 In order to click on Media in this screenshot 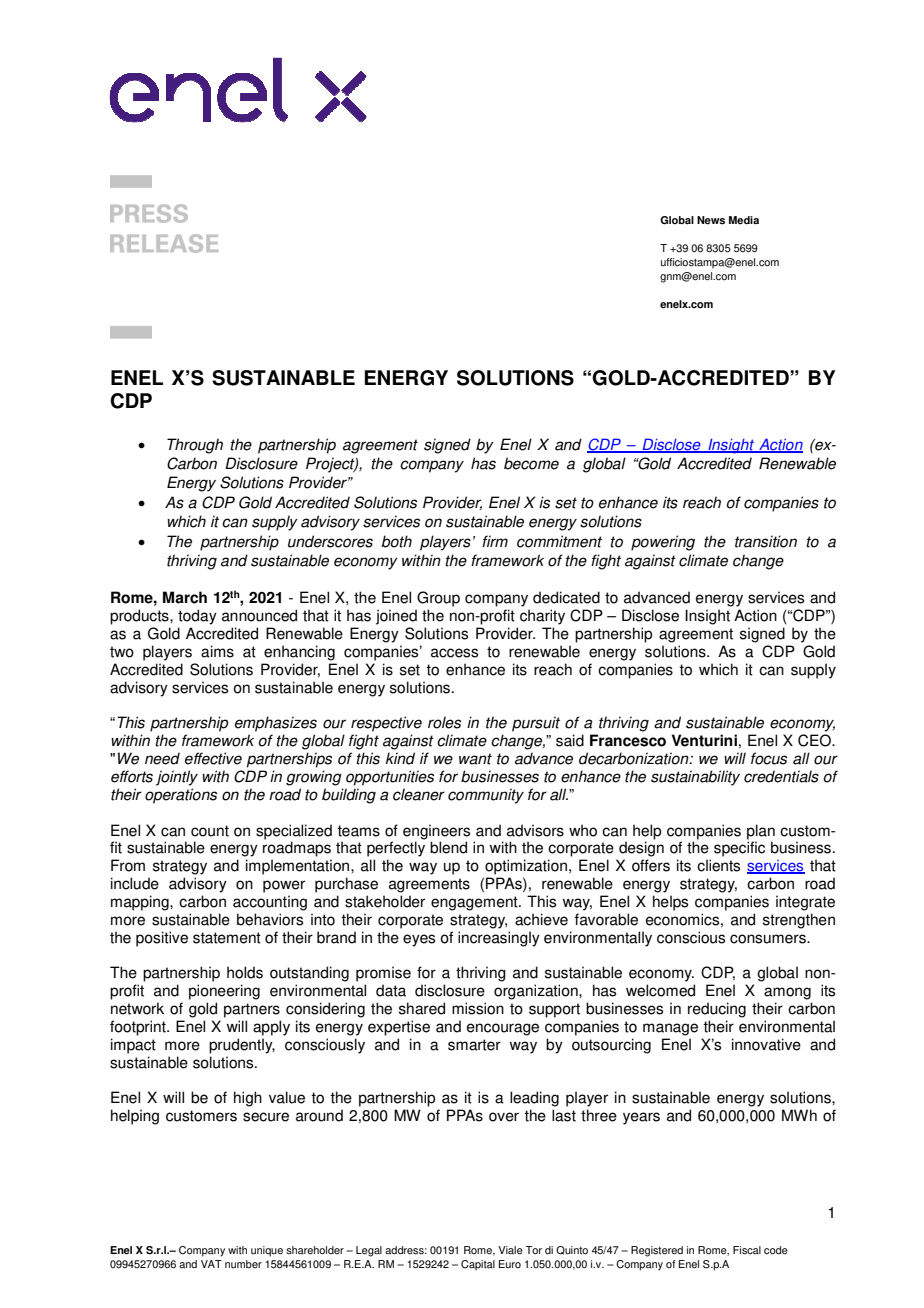, I will do `click(744, 220)`.
